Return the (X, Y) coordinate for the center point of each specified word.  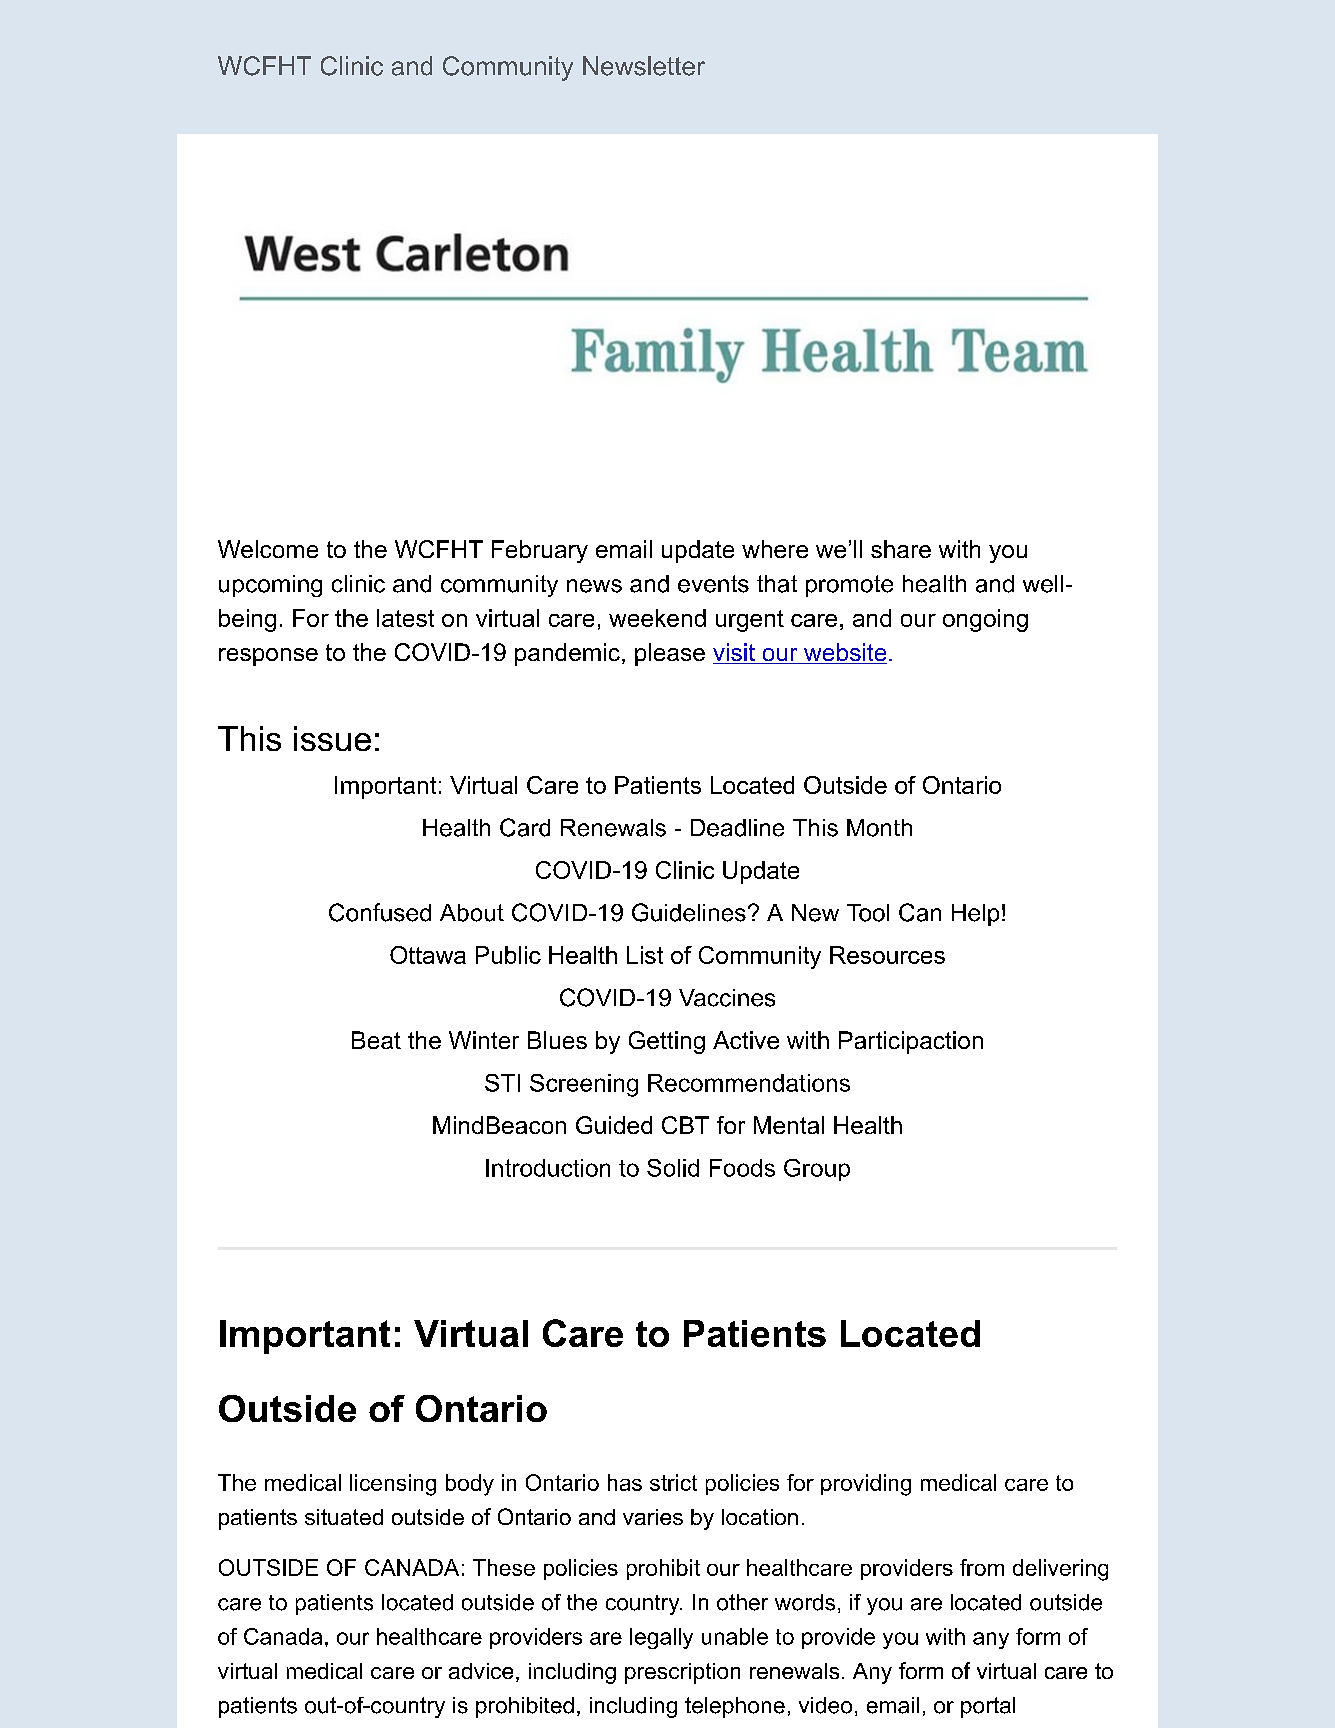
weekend (657, 618)
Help (975, 915)
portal (988, 1707)
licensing (393, 1485)
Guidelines (689, 912)
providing (866, 1485)
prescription (682, 1673)
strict (673, 1482)
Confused (380, 912)
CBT (685, 1125)
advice (481, 1671)
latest (405, 618)
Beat (376, 1040)
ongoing (985, 620)
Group (817, 1170)
